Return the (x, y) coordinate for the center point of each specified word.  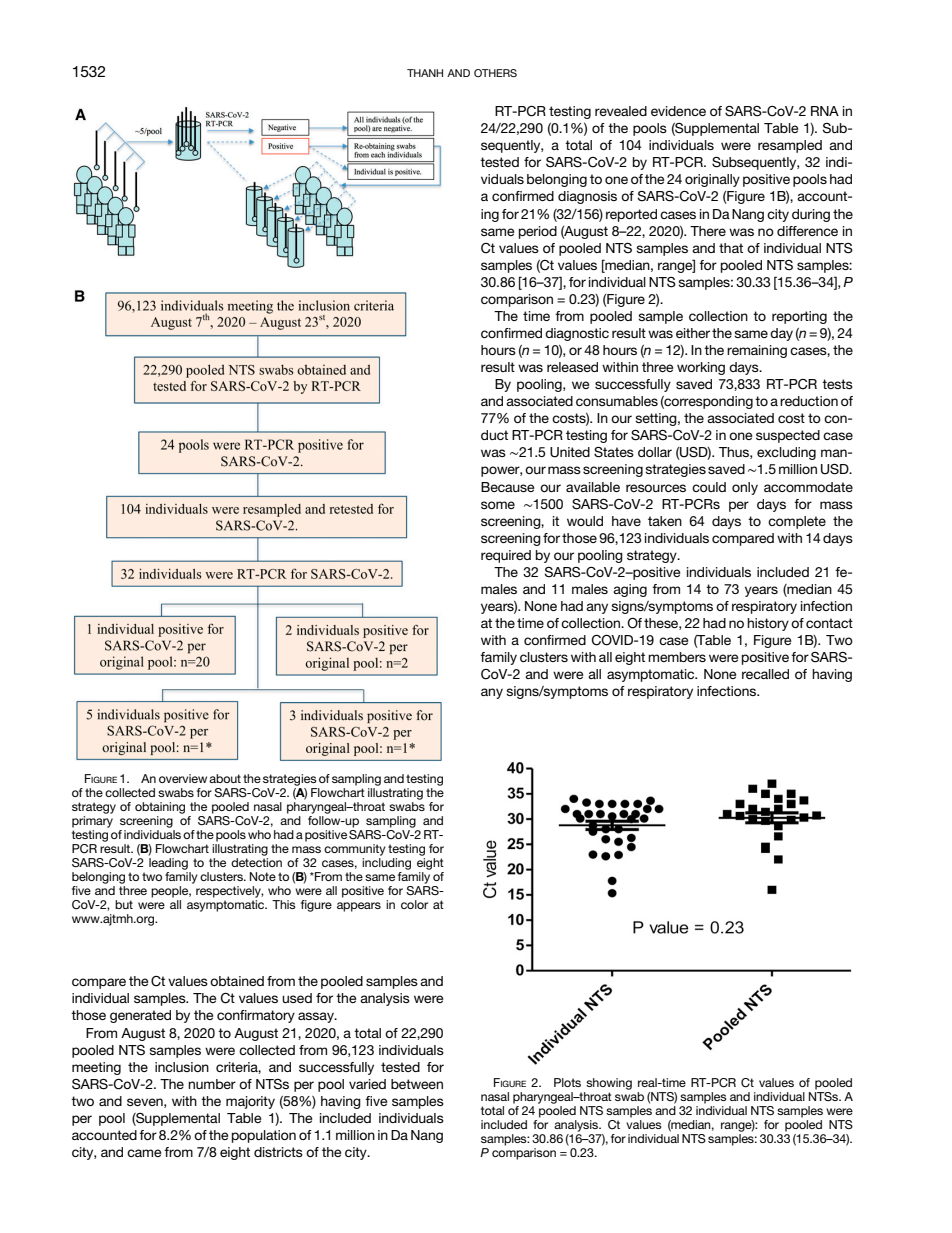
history (768, 624)
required (506, 556)
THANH (425, 73)
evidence (678, 111)
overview (183, 778)
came (144, 1153)
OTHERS (495, 73)
